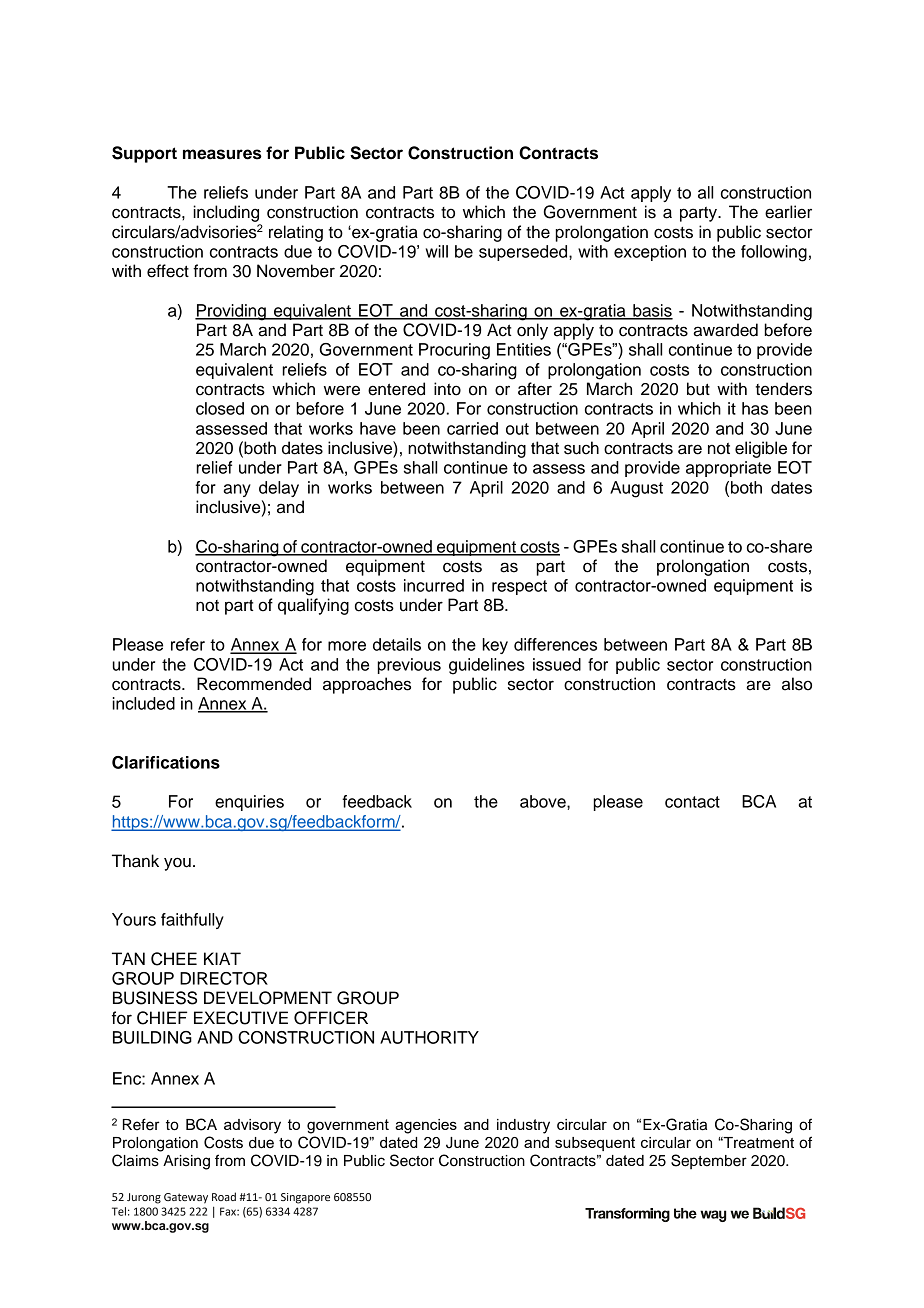  Describe the element at coordinates (788, 212) in the screenshot. I see `earlier` at that location.
